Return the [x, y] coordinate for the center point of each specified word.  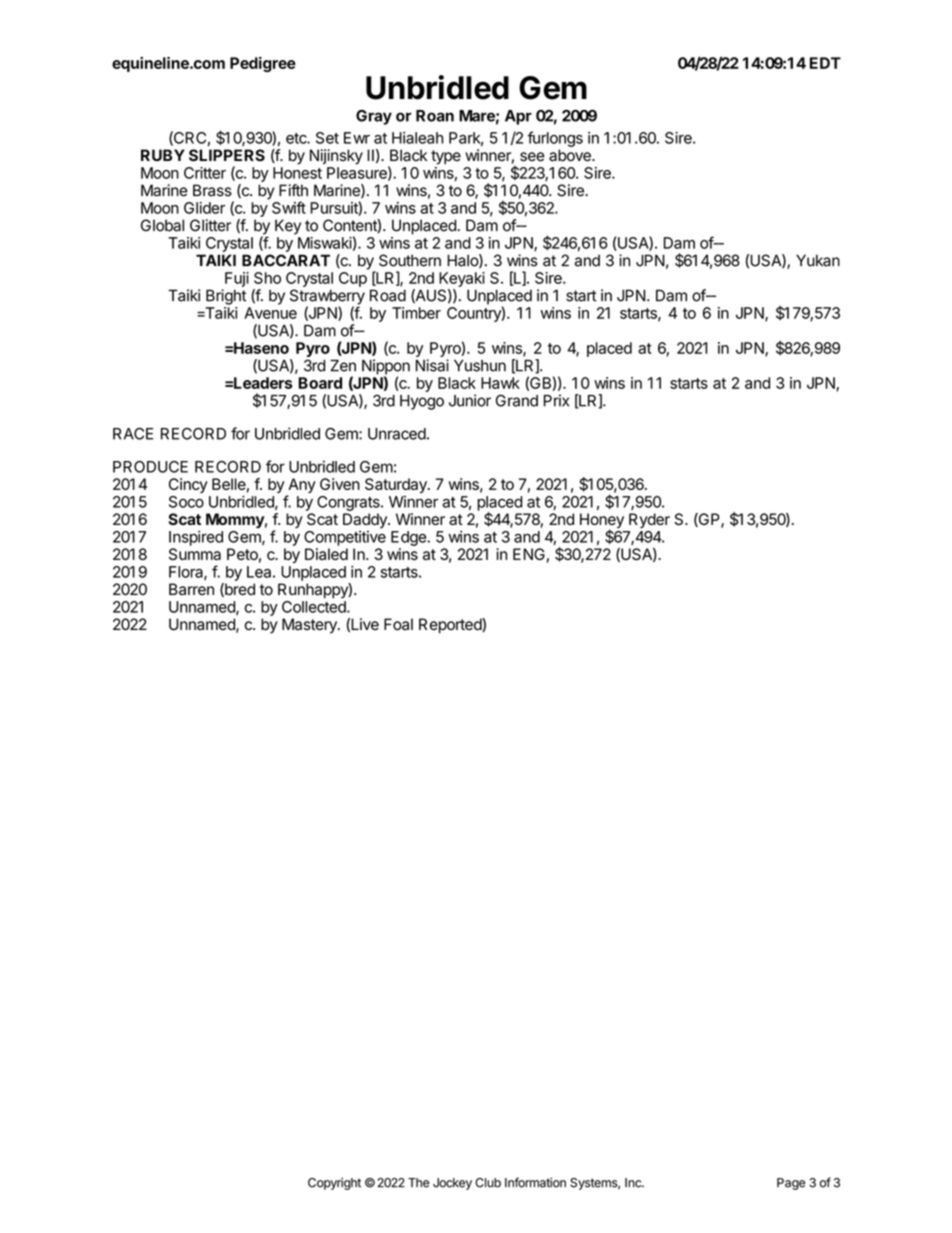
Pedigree [263, 64]
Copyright [334, 1184]
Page [791, 1184]
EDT [825, 63]
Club [488, 1183]
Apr [518, 117]
